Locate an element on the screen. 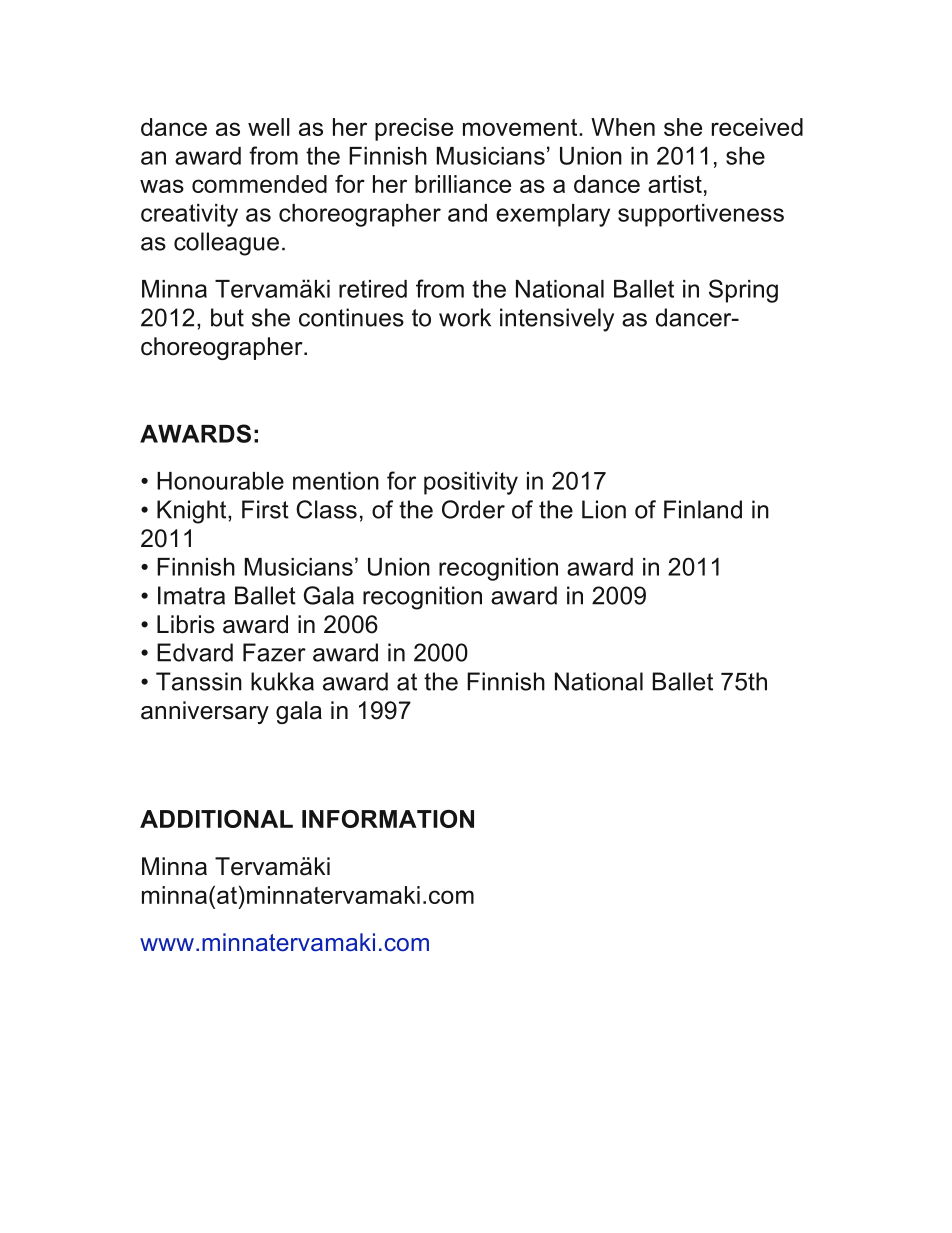 The image size is (952, 1233). Finland is located at coordinates (703, 509).
